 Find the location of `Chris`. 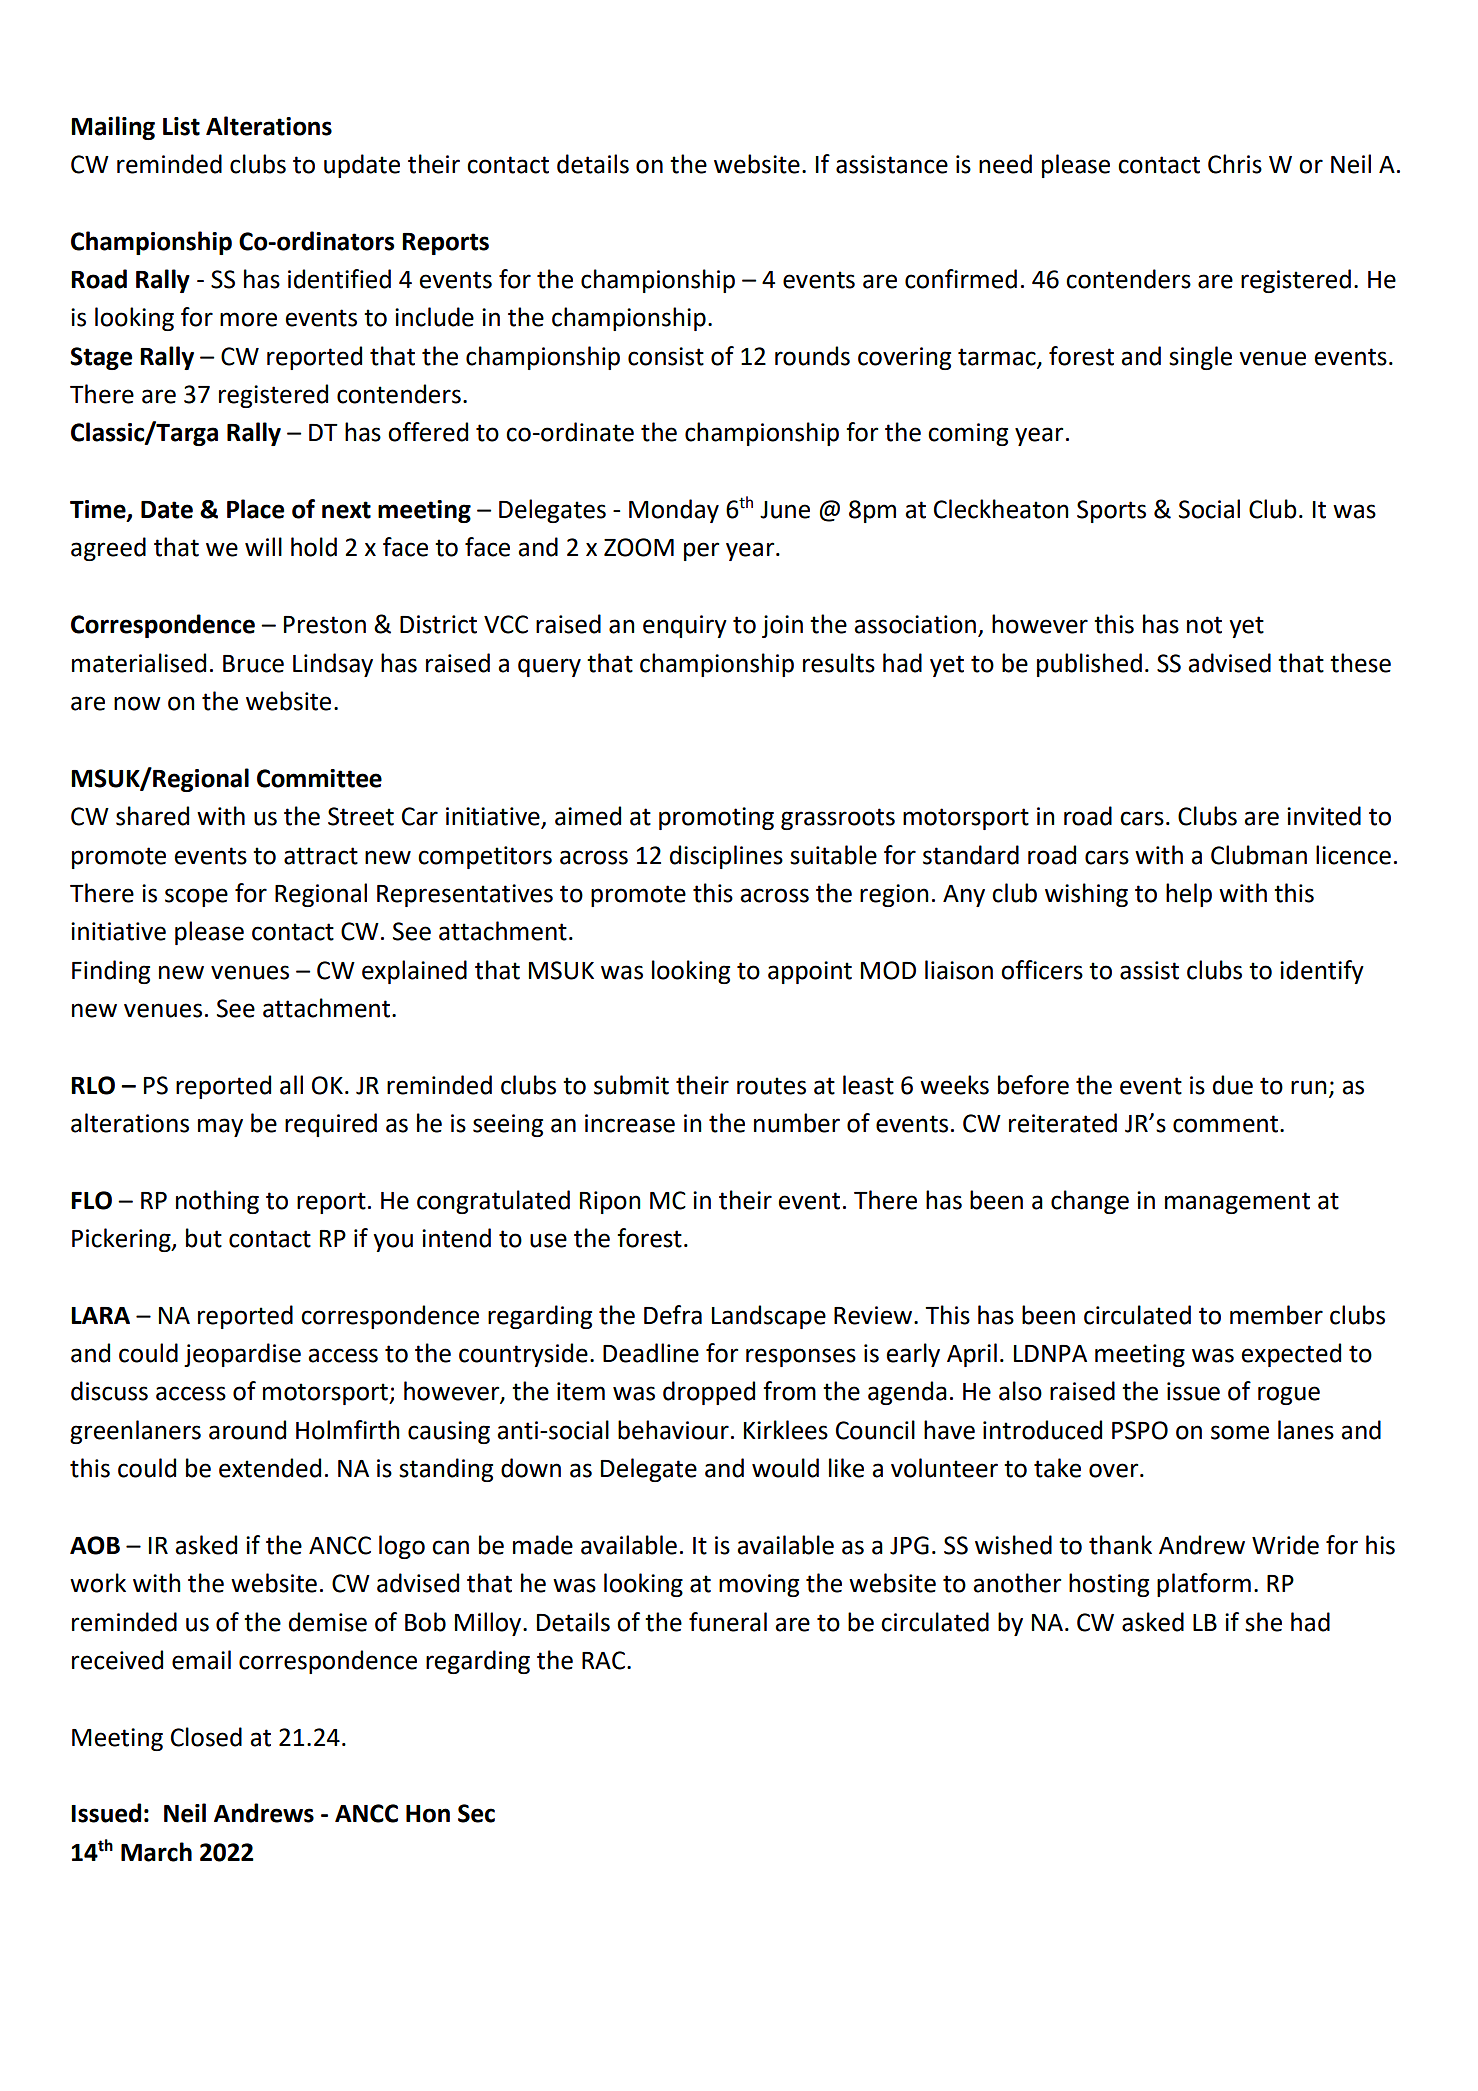

Chris is located at coordinates (1235, 164).
